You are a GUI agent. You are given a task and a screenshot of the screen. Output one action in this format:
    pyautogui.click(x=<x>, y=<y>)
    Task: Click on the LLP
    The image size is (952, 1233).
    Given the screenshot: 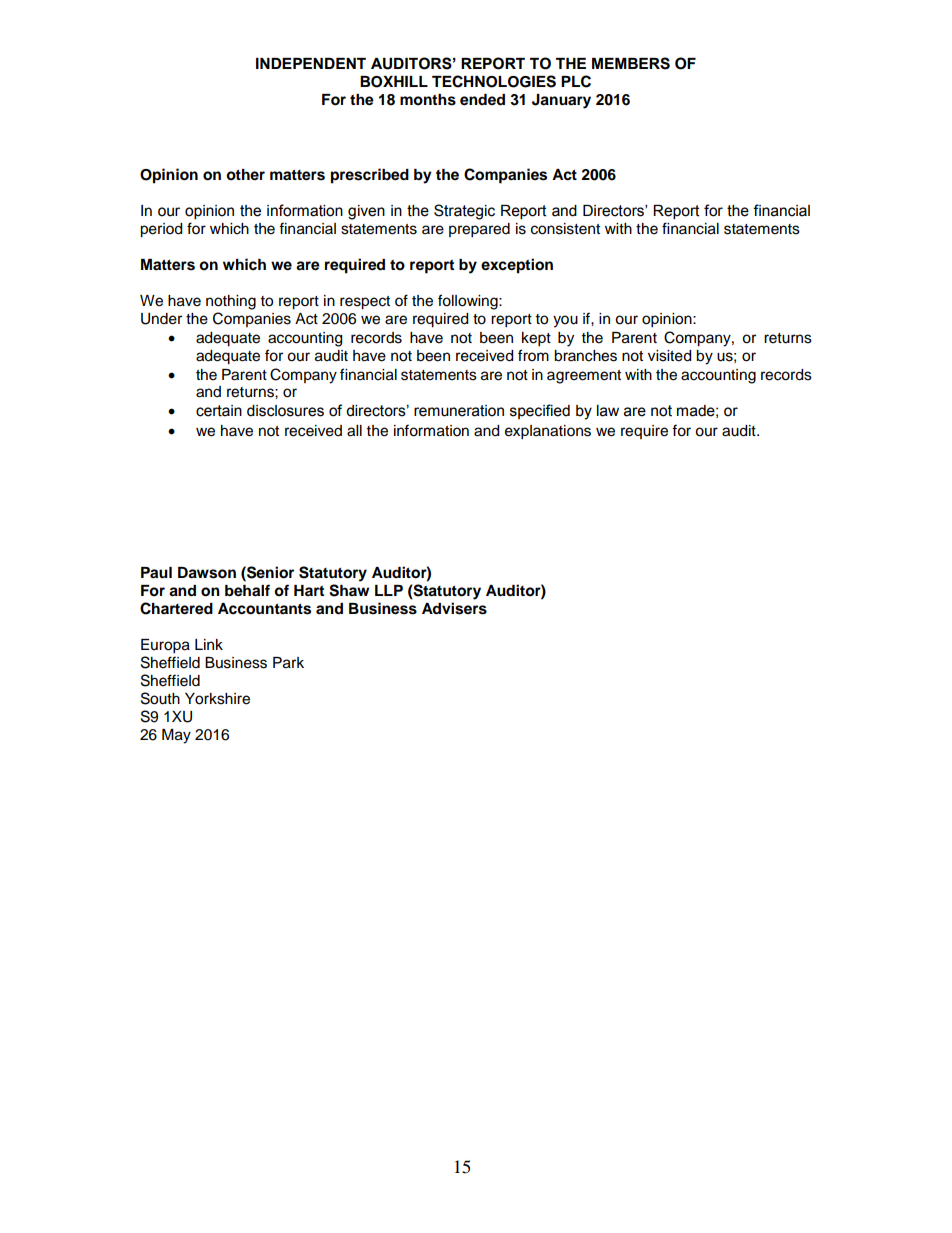 What is the action you would take?
    pyautogui.click(x=389, y=590)
